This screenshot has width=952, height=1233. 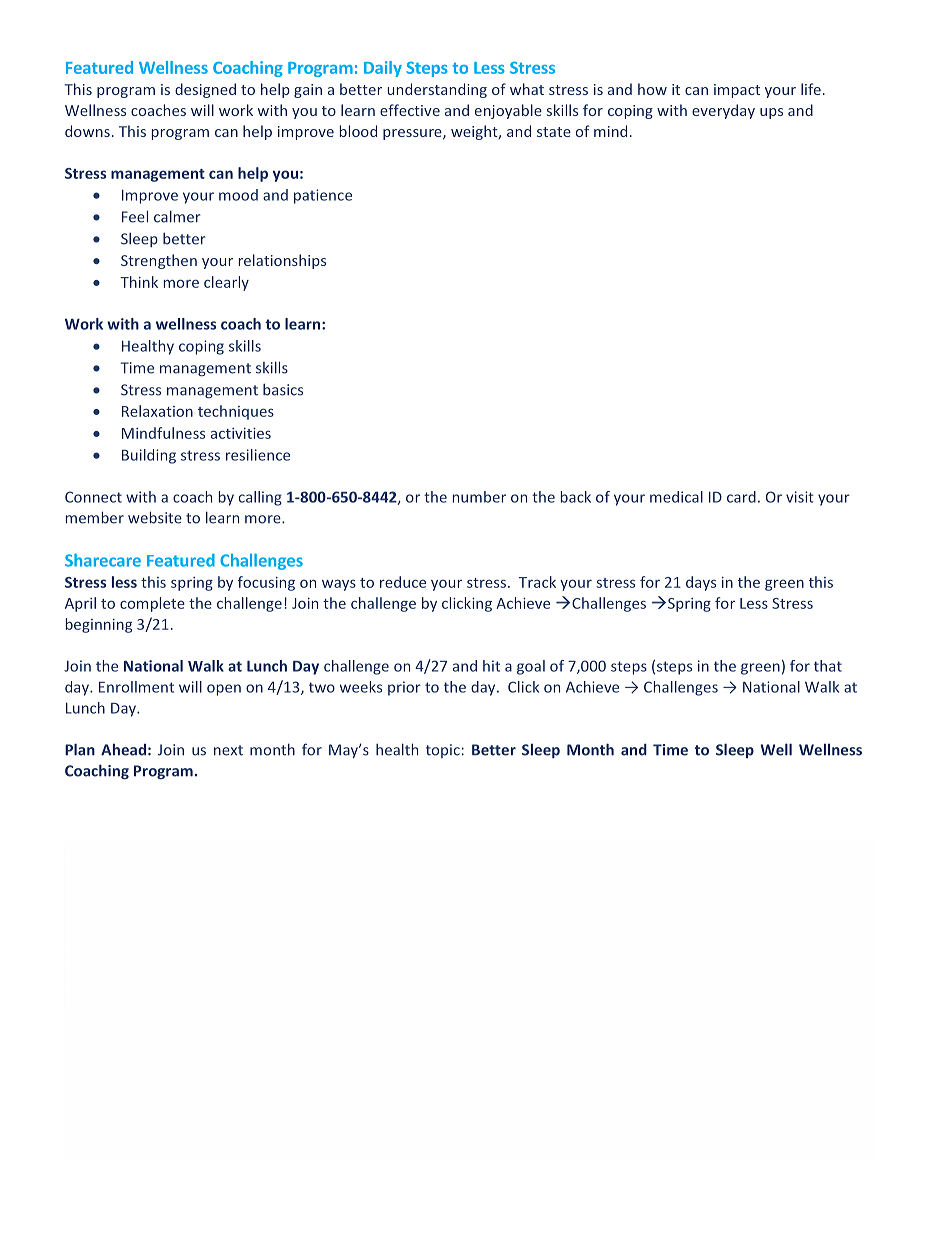 What do you see at coordinates (205, 90) in the screenshot?
I see `designed` at bounding box center [205, 90].
